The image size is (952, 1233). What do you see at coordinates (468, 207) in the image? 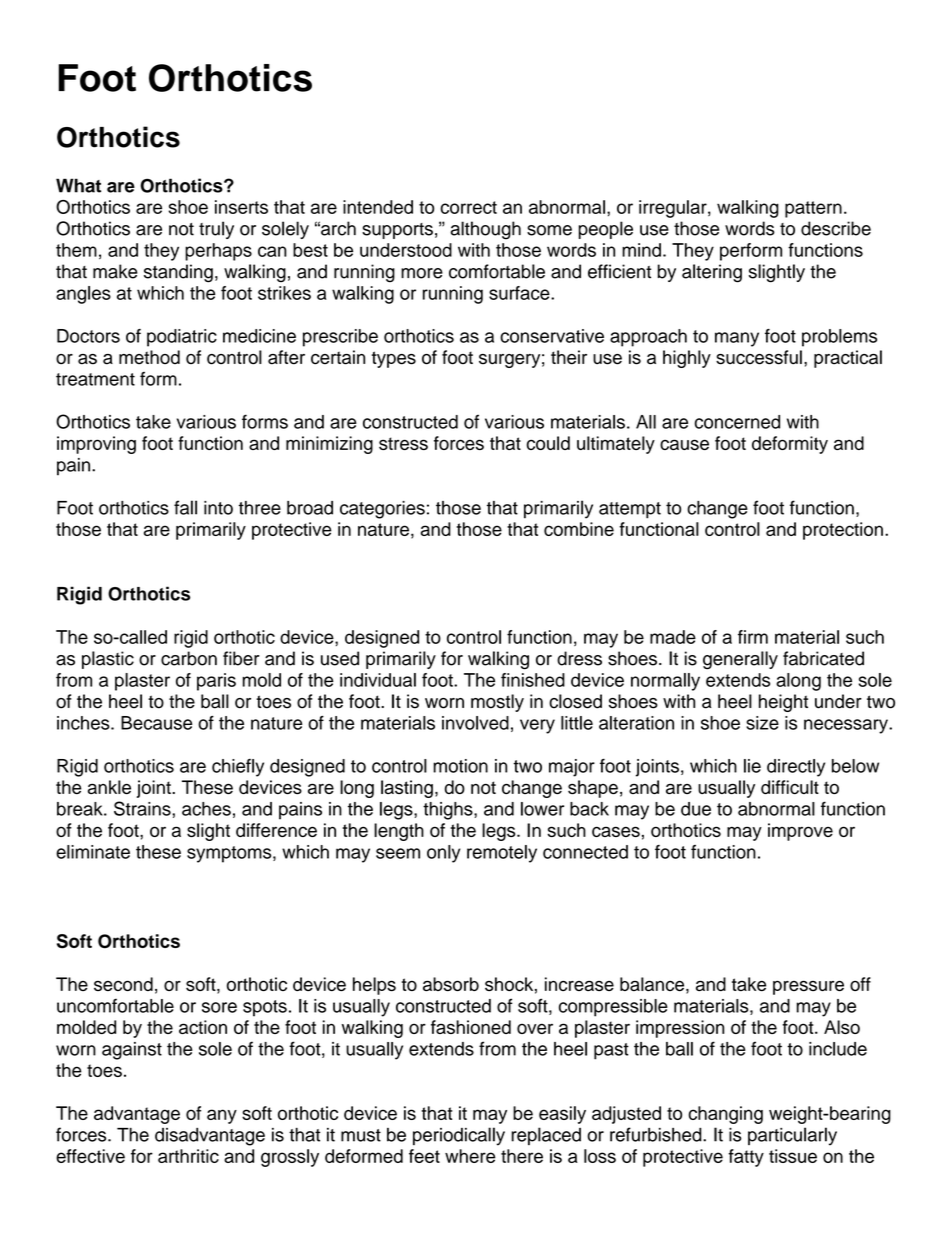
I see `correct` at bounding box center [468, 207].
